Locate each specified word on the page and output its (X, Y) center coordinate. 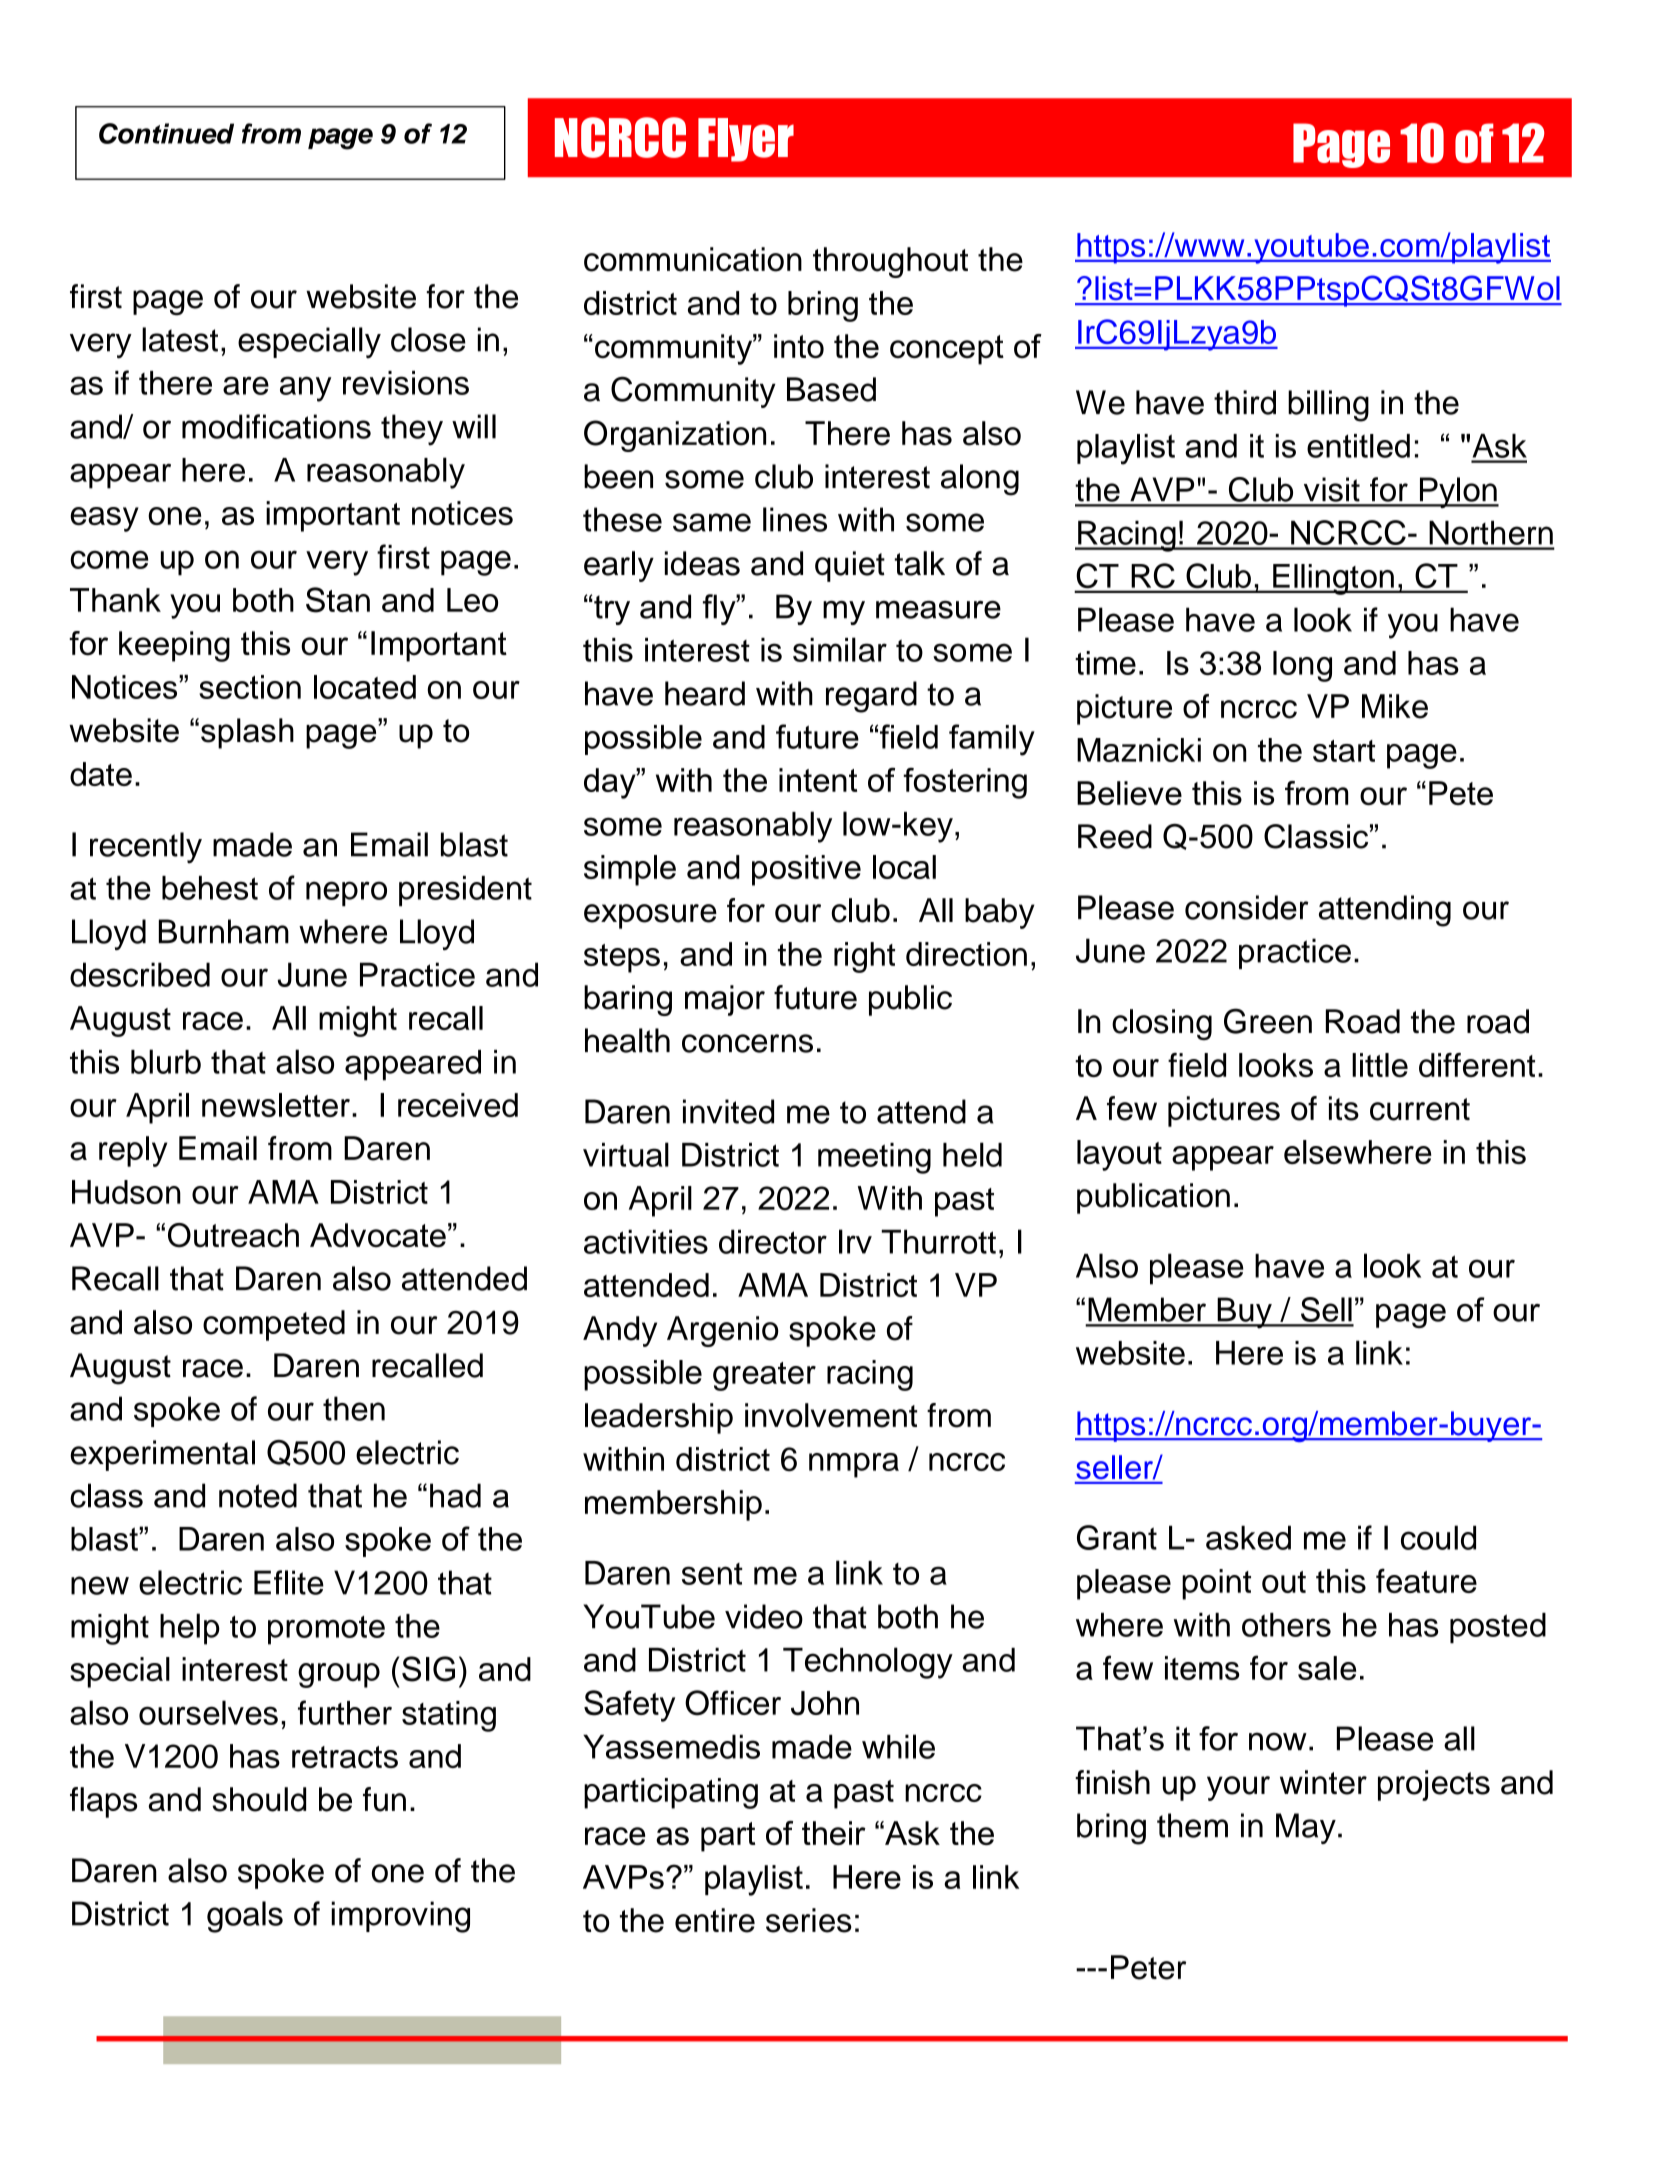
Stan (338, 600)
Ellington (1333, 579)
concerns (747, 1043)
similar (840, 649)
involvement (831, 1415)
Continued (166, 133)
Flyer (746, 140)
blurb (166, 1061)
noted (258, 1495)
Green (1268, 1021)
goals (245, 1917)
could (1438, 1537)
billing (1328, 406)
